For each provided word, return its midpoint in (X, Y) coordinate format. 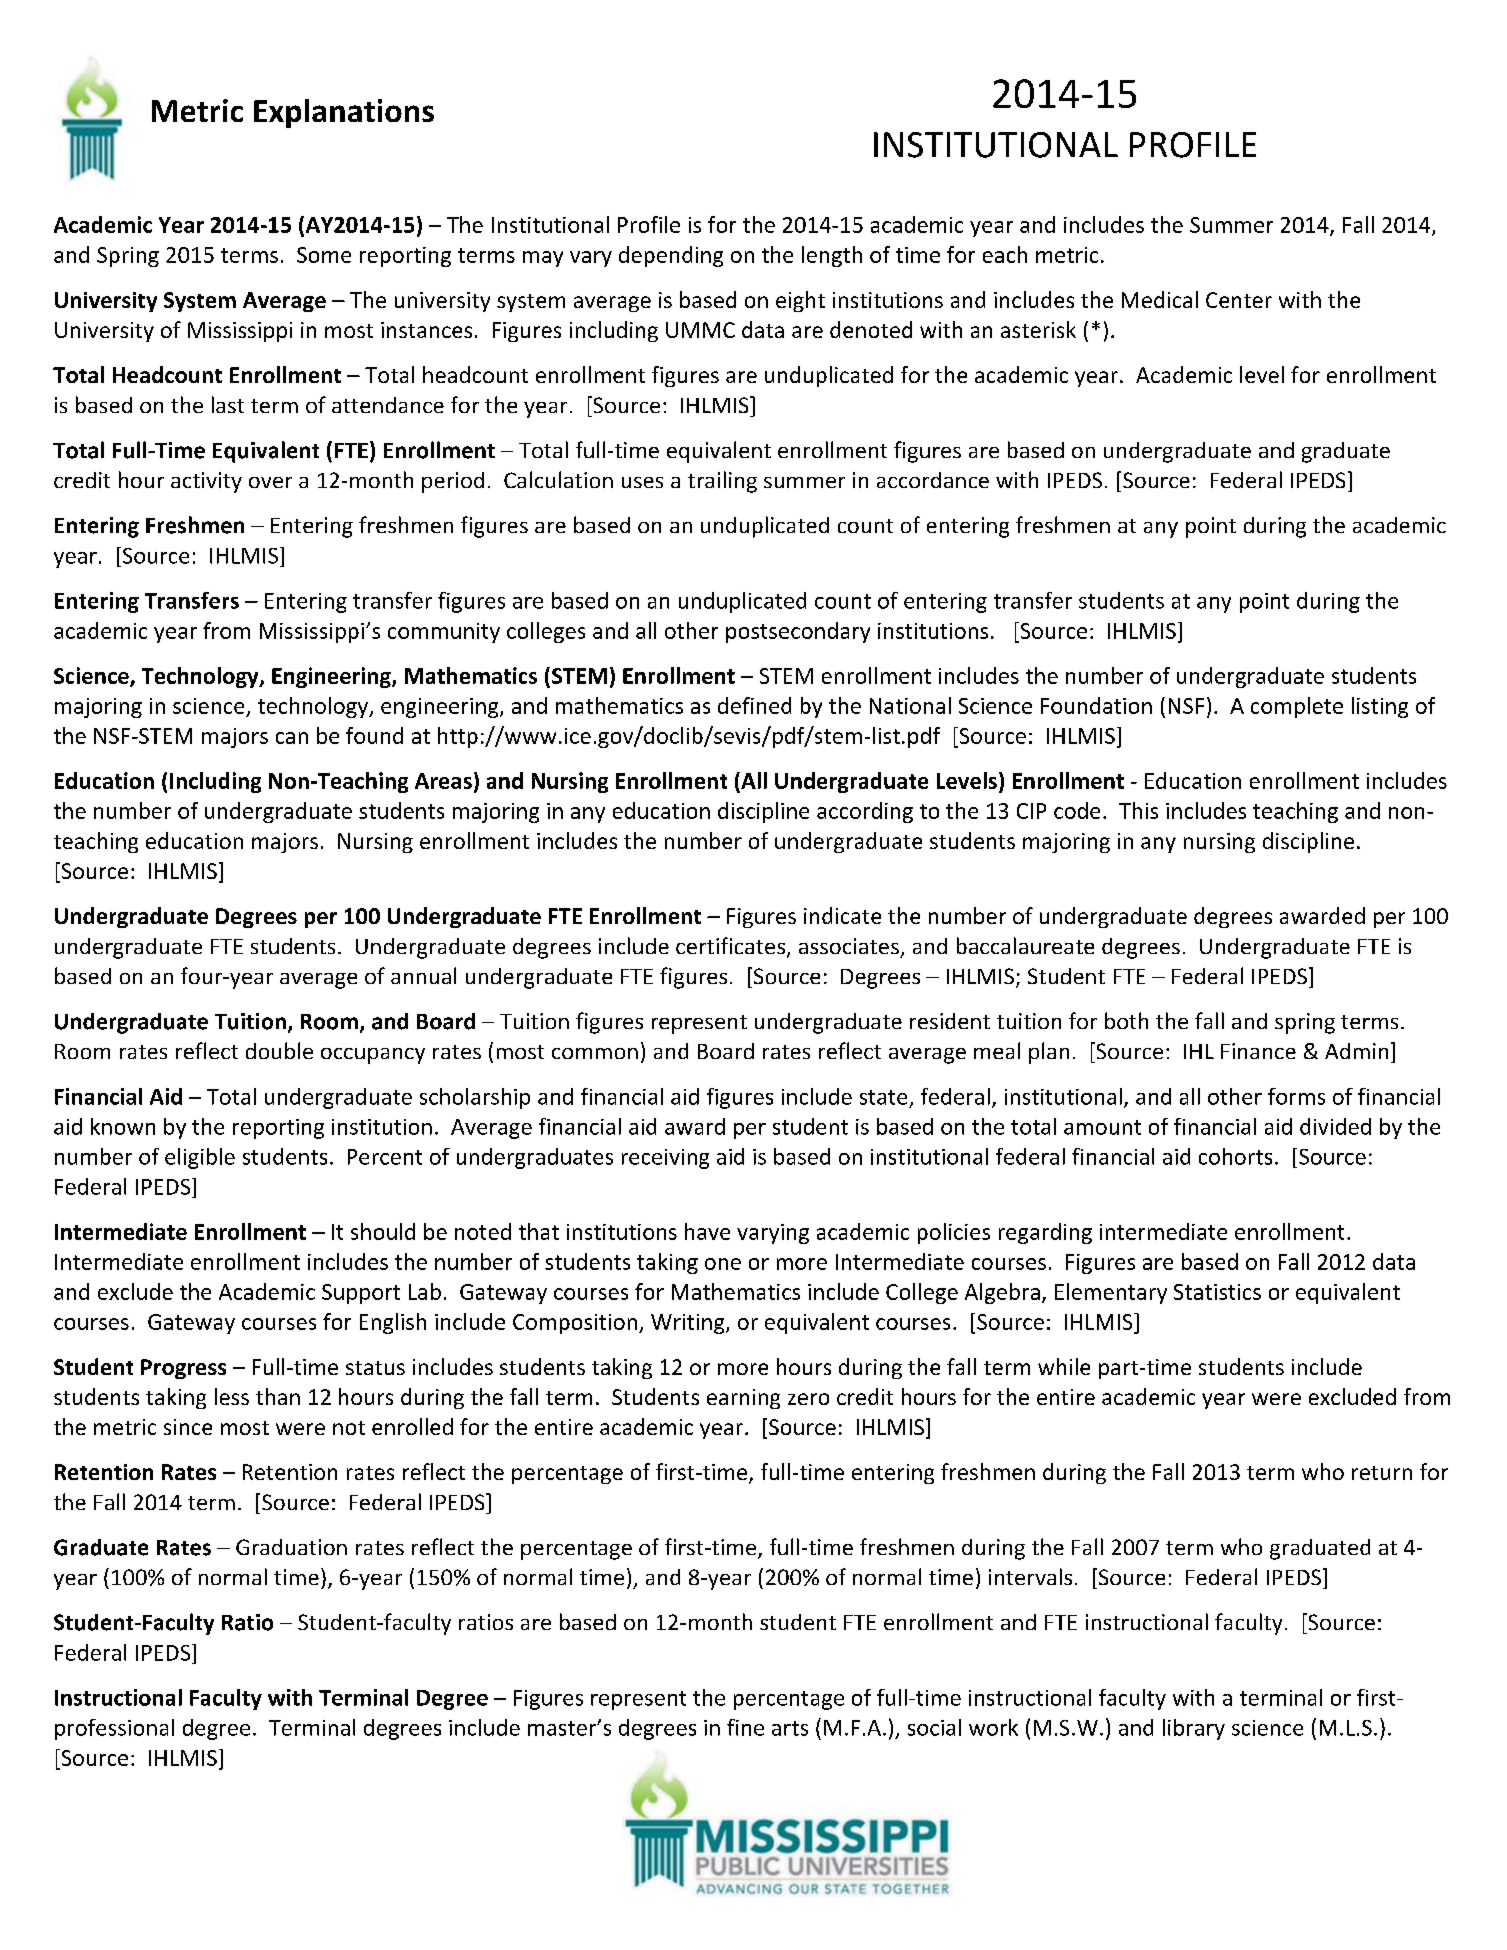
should (383, 1231)
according (865, 812)
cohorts (1235, 1156)
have (707, 1231)
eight (800, 301)
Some (324, 255)
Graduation (291, 1547)
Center (1239, 300)
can (292, 738)
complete (1297, 707)
